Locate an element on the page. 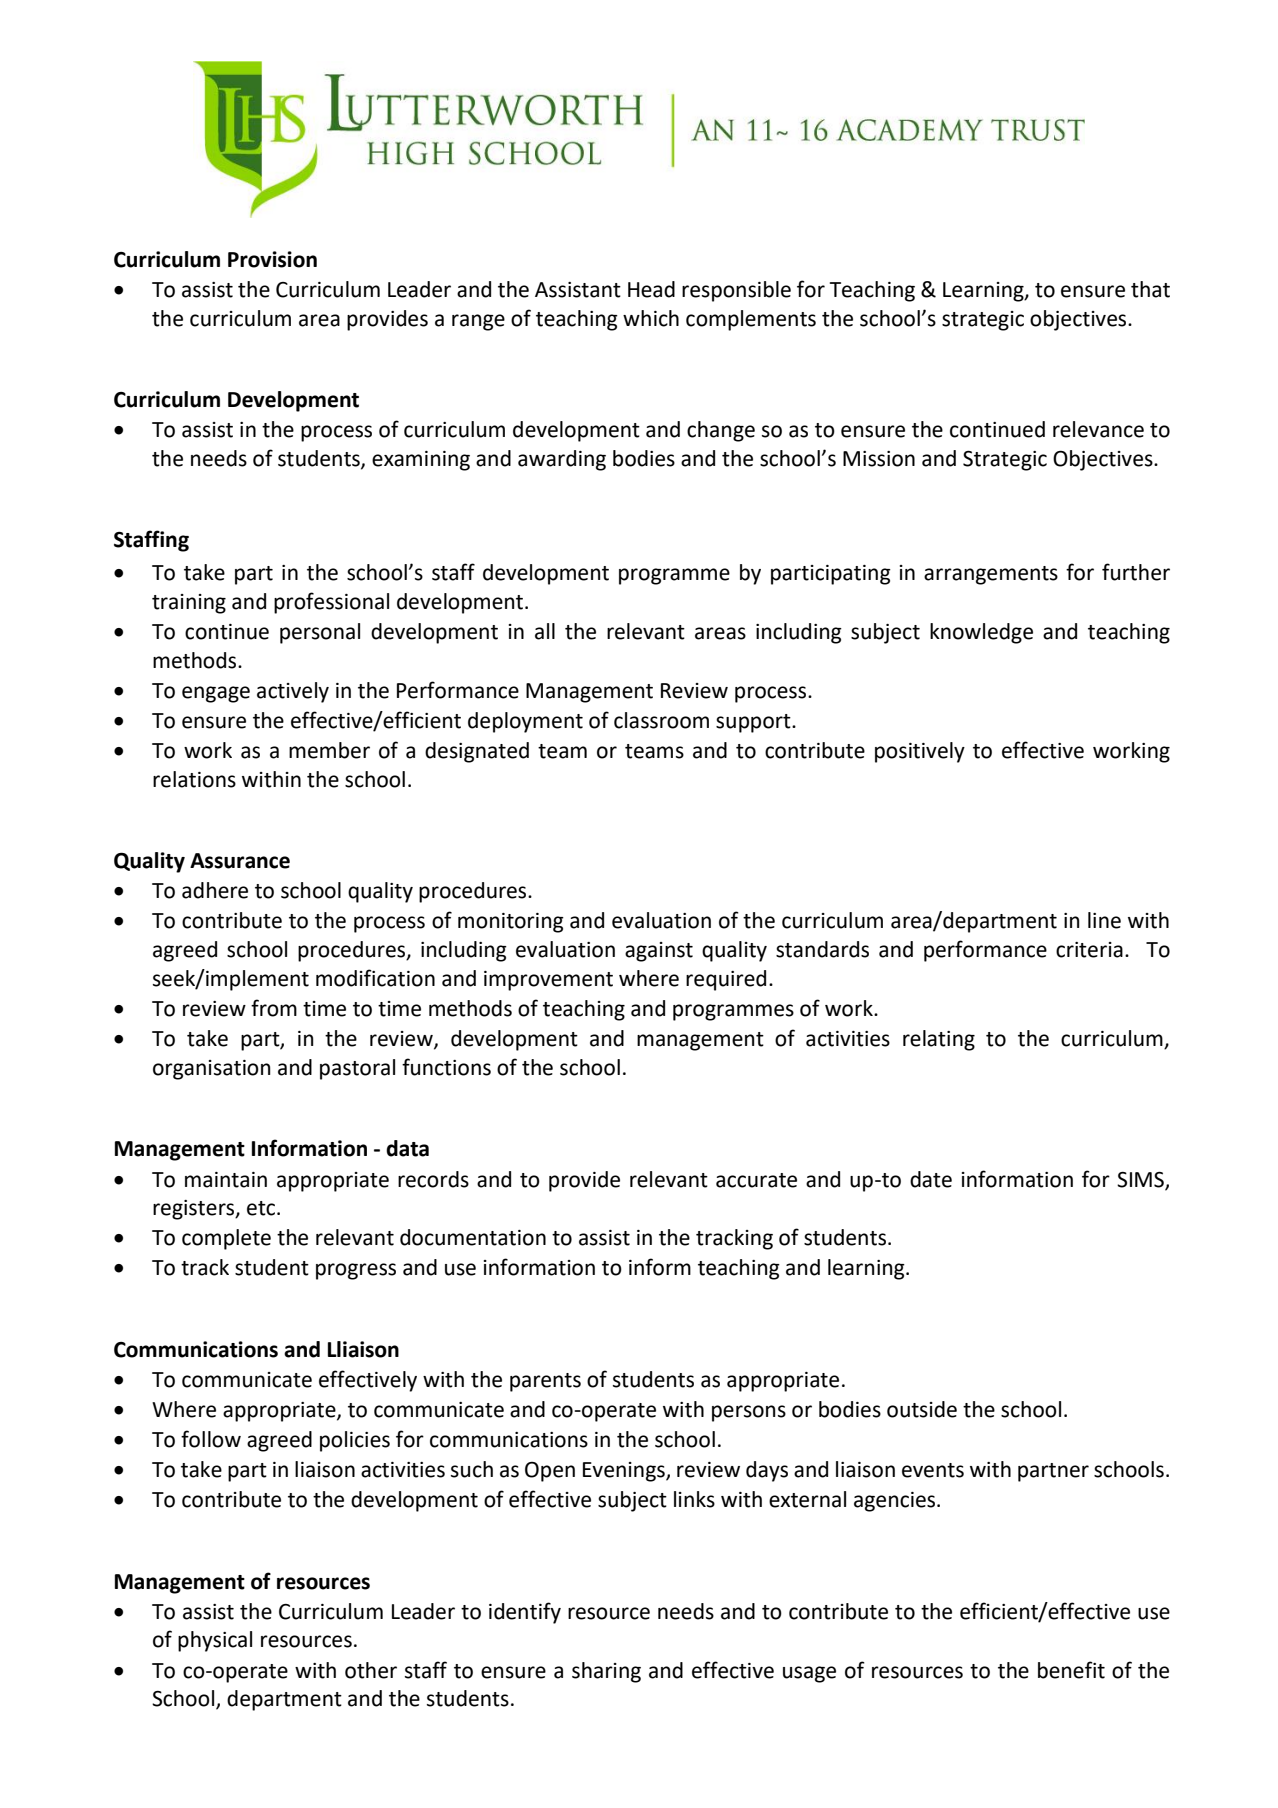  classroom is located at coordinates (661, 720).
